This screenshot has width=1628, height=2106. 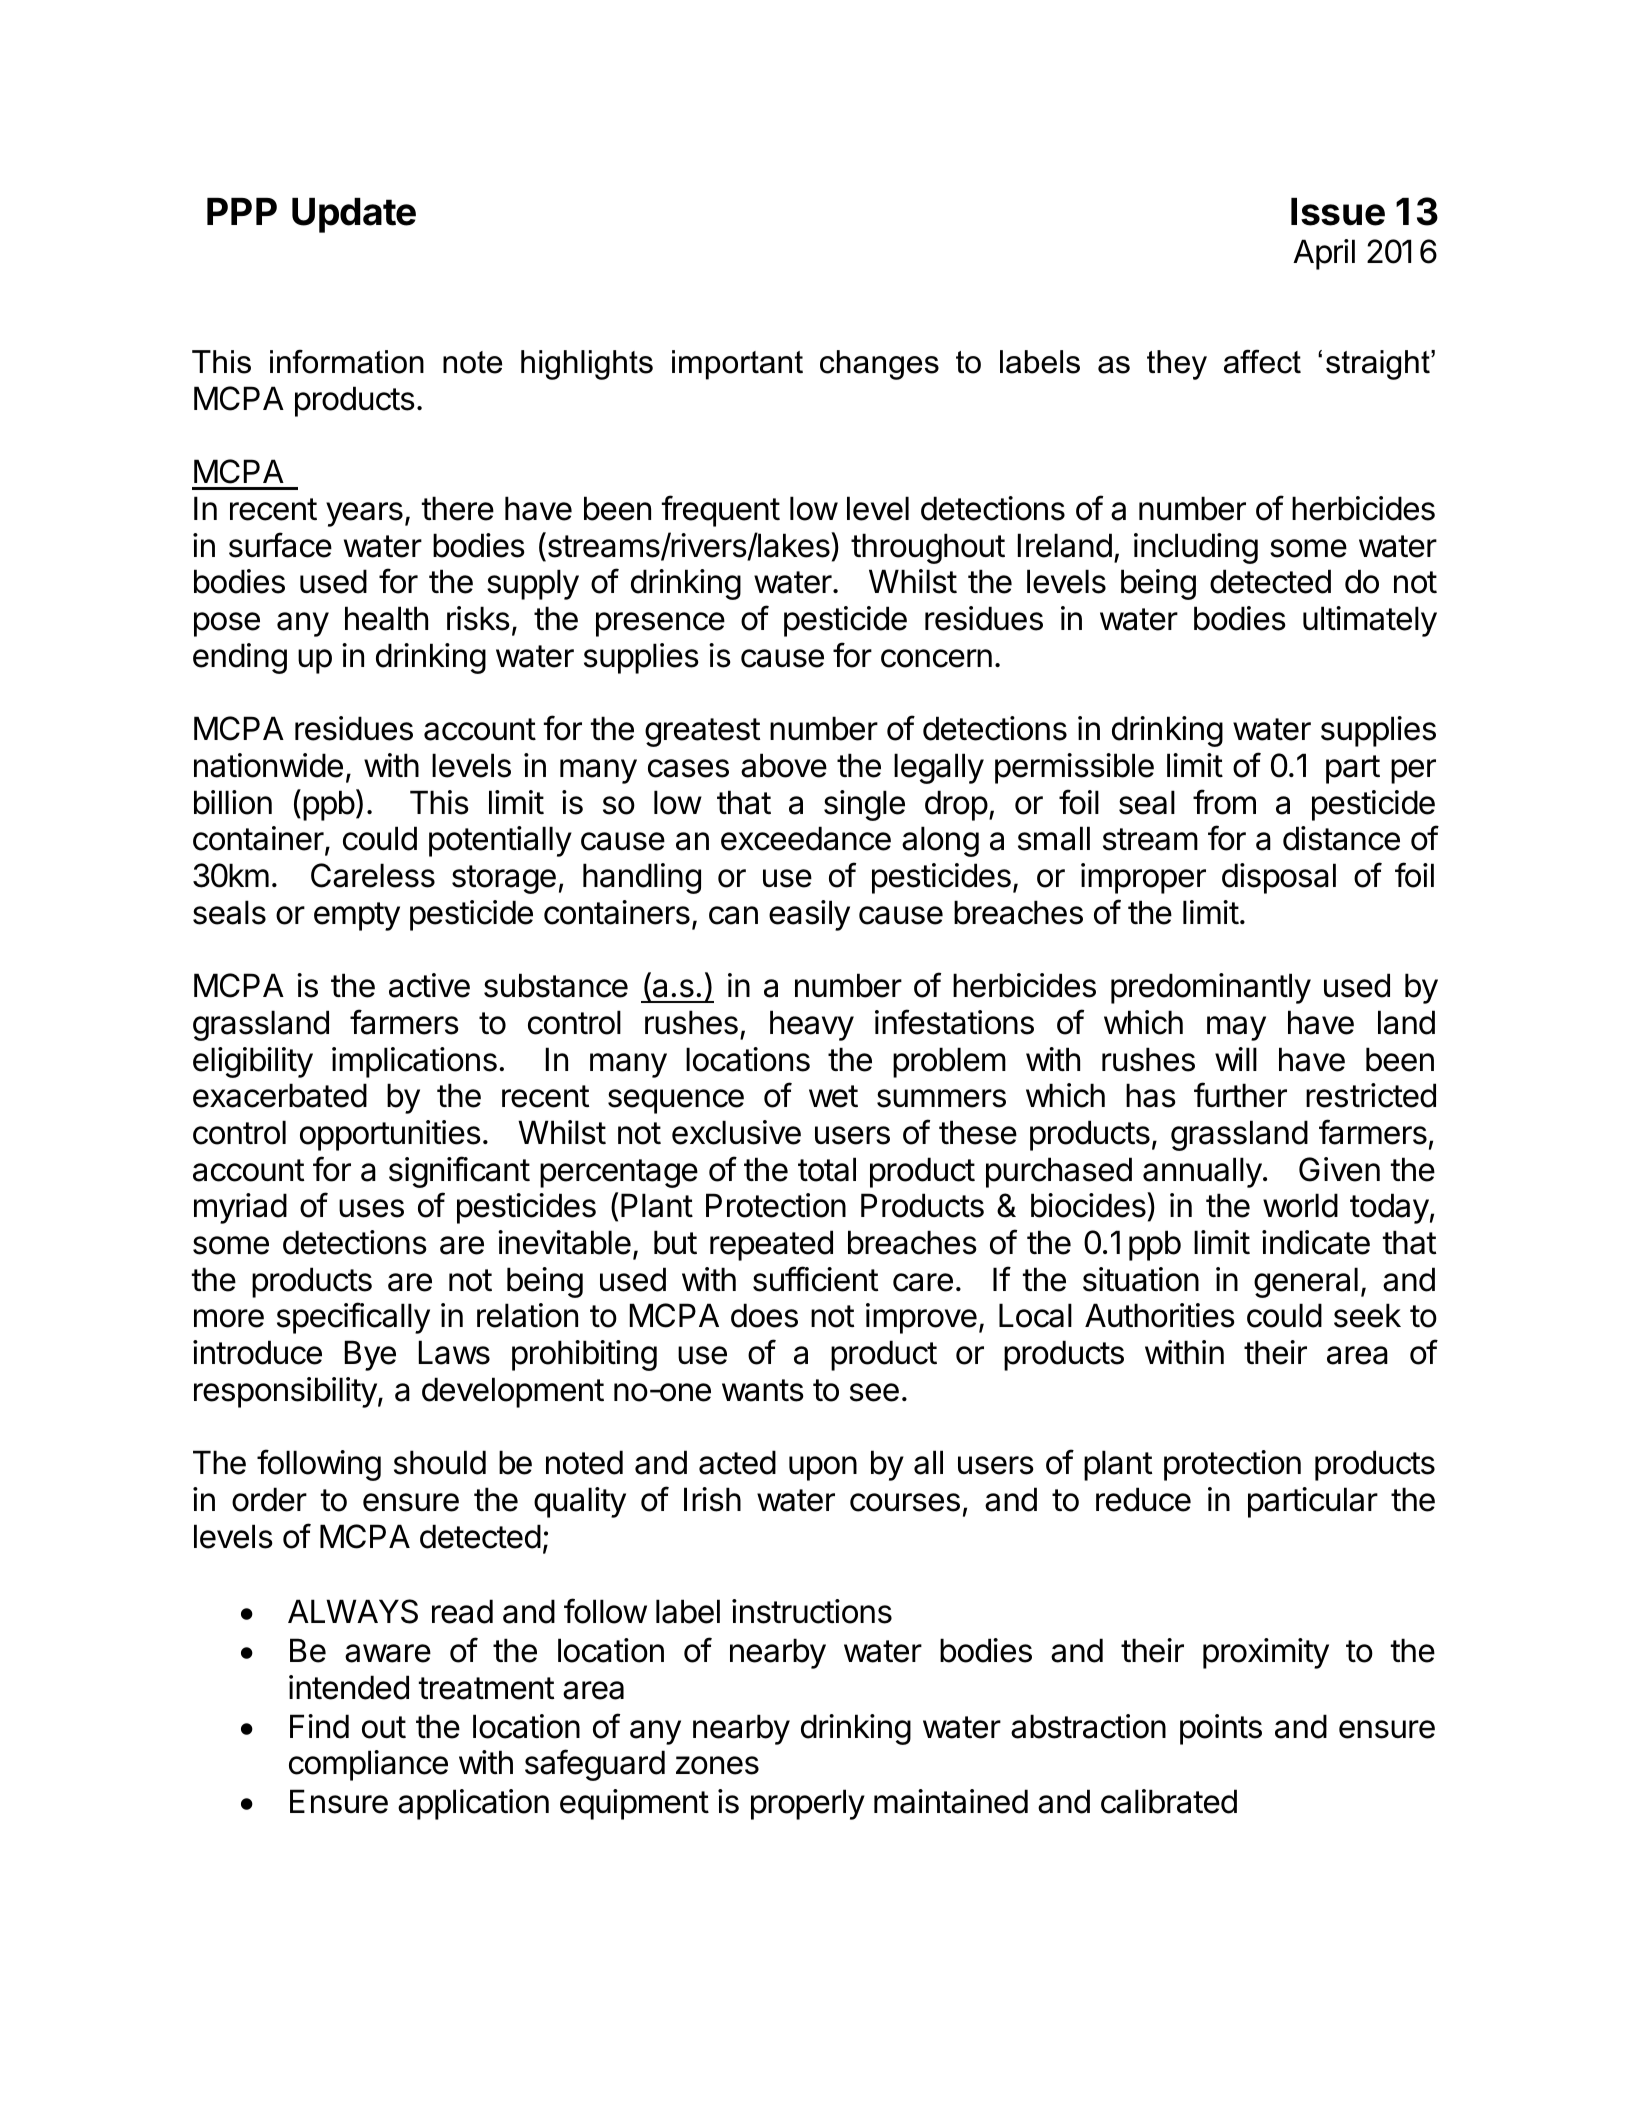 I want to click on April, so click(x=1324, y=254).
